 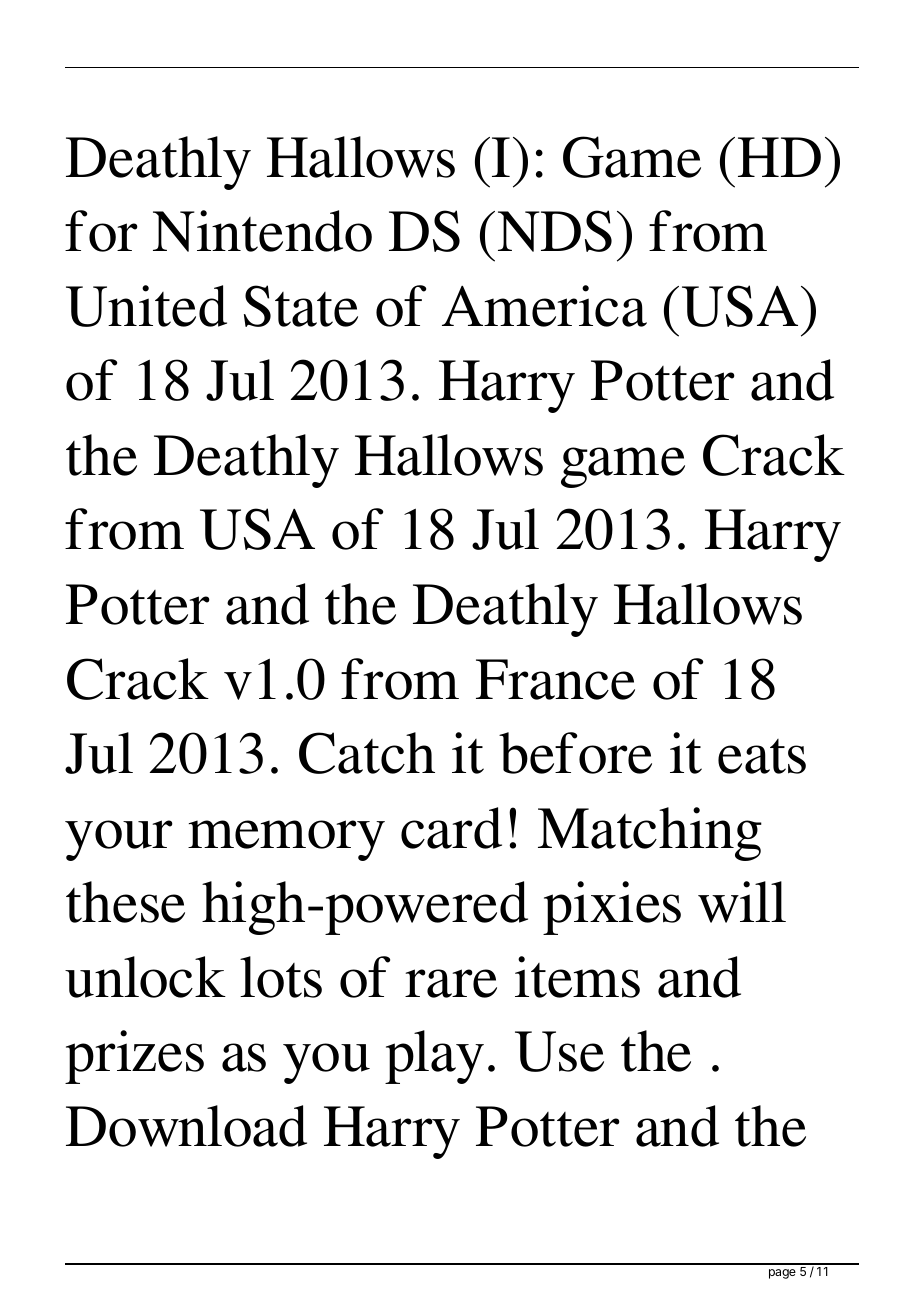 I want to click on will, so click(x=742, y=902).
